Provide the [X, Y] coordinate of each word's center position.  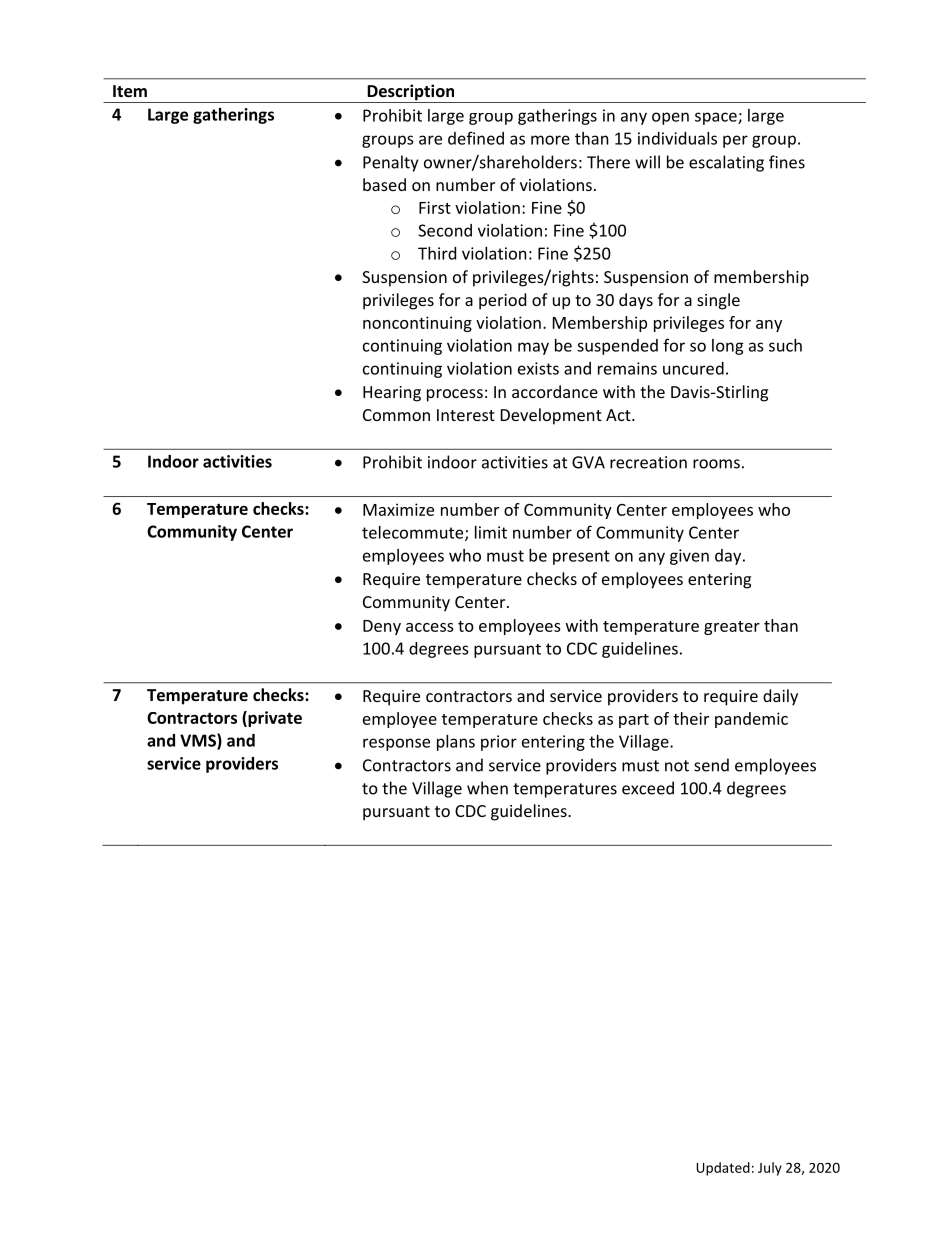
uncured [693, 368]
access [430, 627]
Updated [723, 1169]
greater [732, 628]
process [455, 395]
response [396, 744]
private [274, 719]
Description [411, 93]
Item [130, 91]
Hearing [392, 394]
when [487, 788]
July [770, 1169]
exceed [648, 788]
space [717, 118]
